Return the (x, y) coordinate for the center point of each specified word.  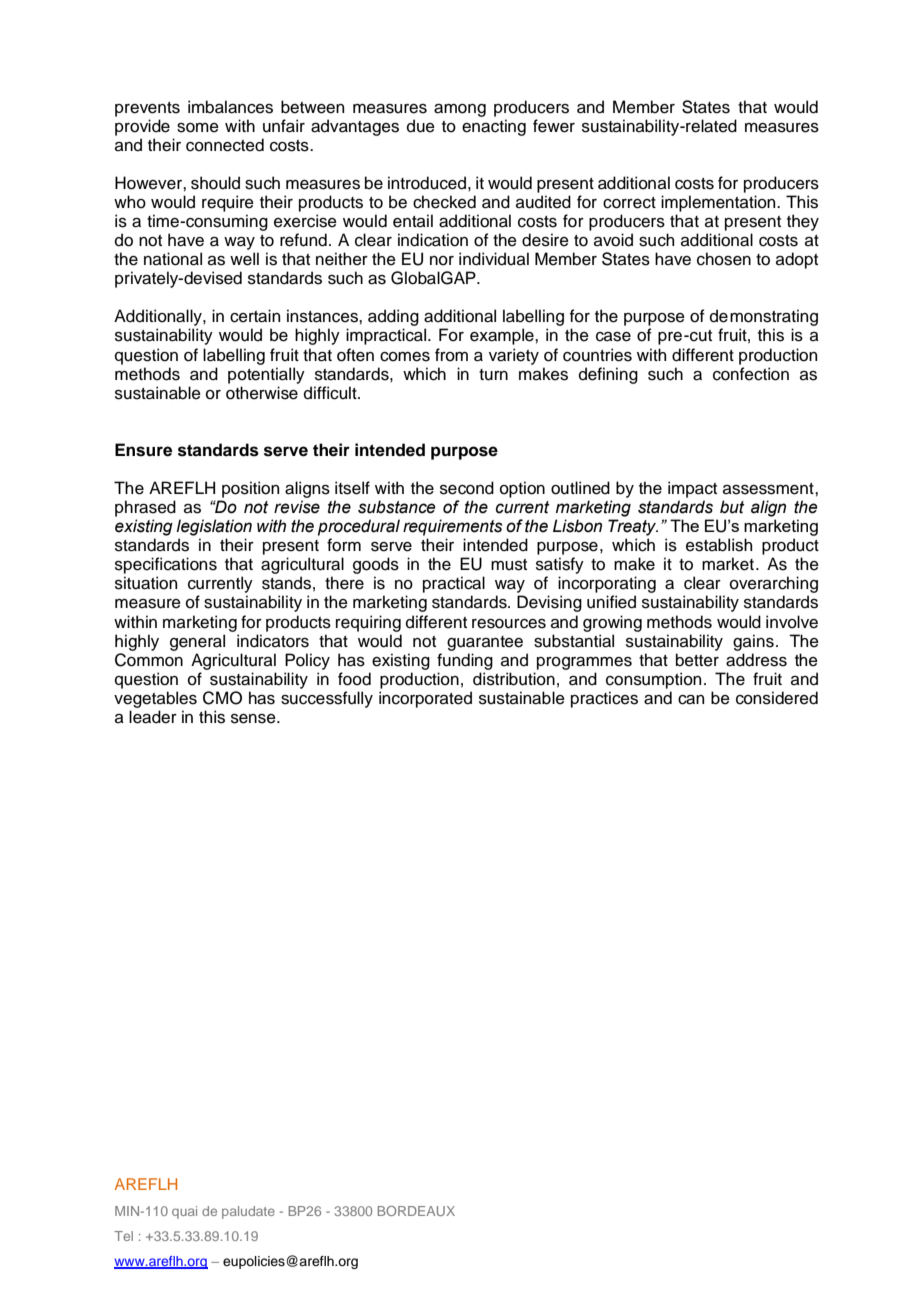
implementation (719, 203)
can (691, 700)
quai (184, 1212)
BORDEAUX (416, 1211)
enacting (494, 127)
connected (225, 145)
